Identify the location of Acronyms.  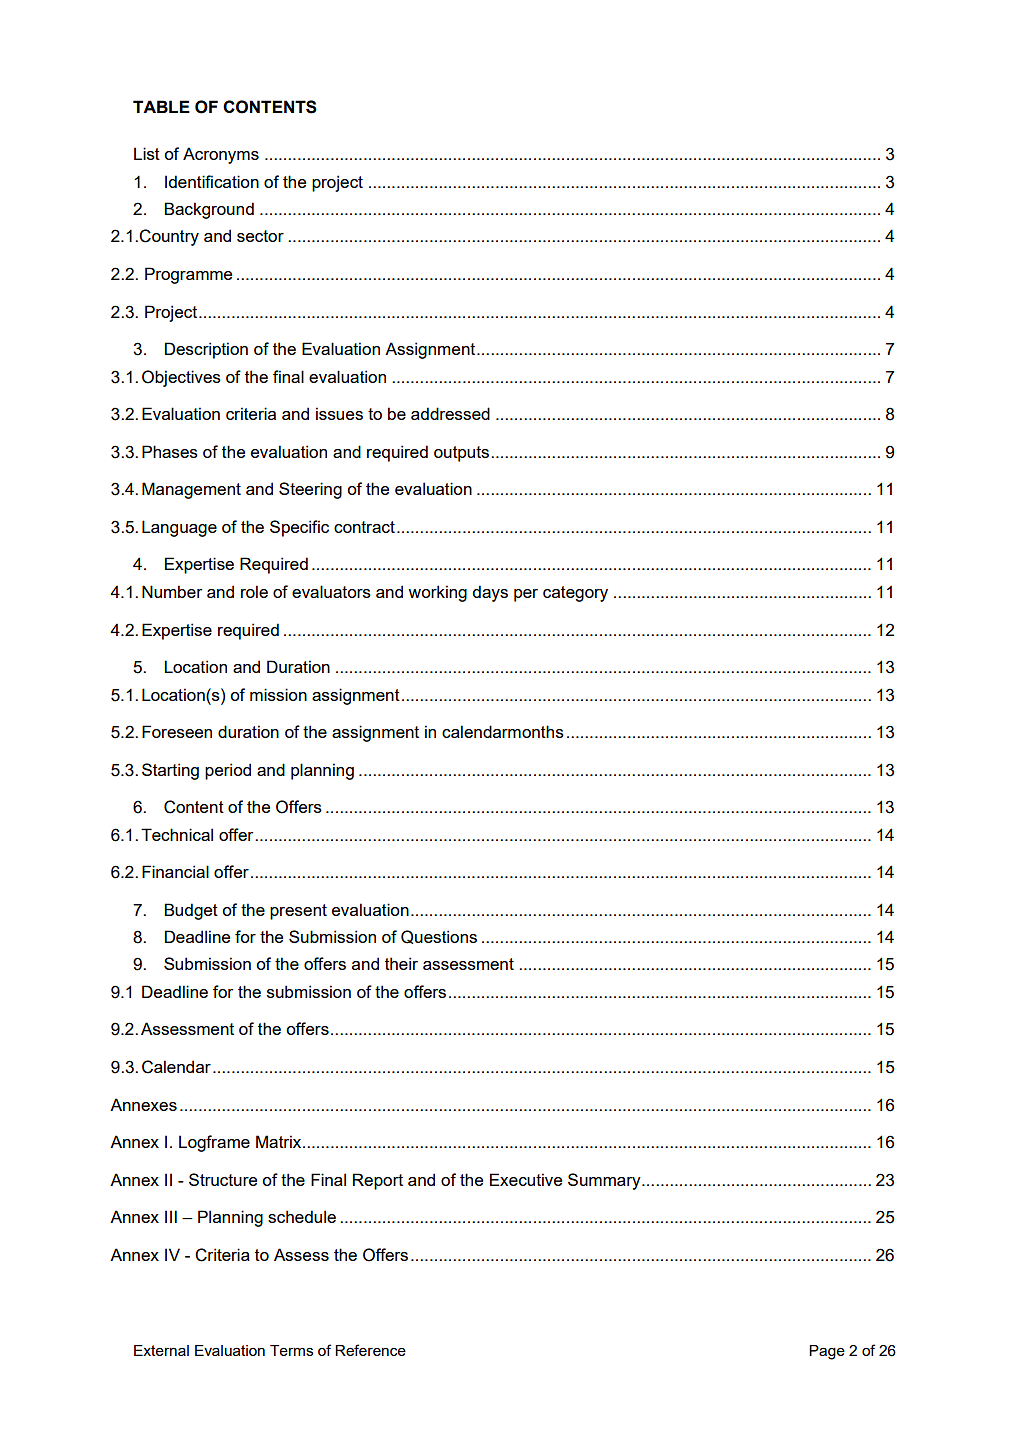
(221, 155).
